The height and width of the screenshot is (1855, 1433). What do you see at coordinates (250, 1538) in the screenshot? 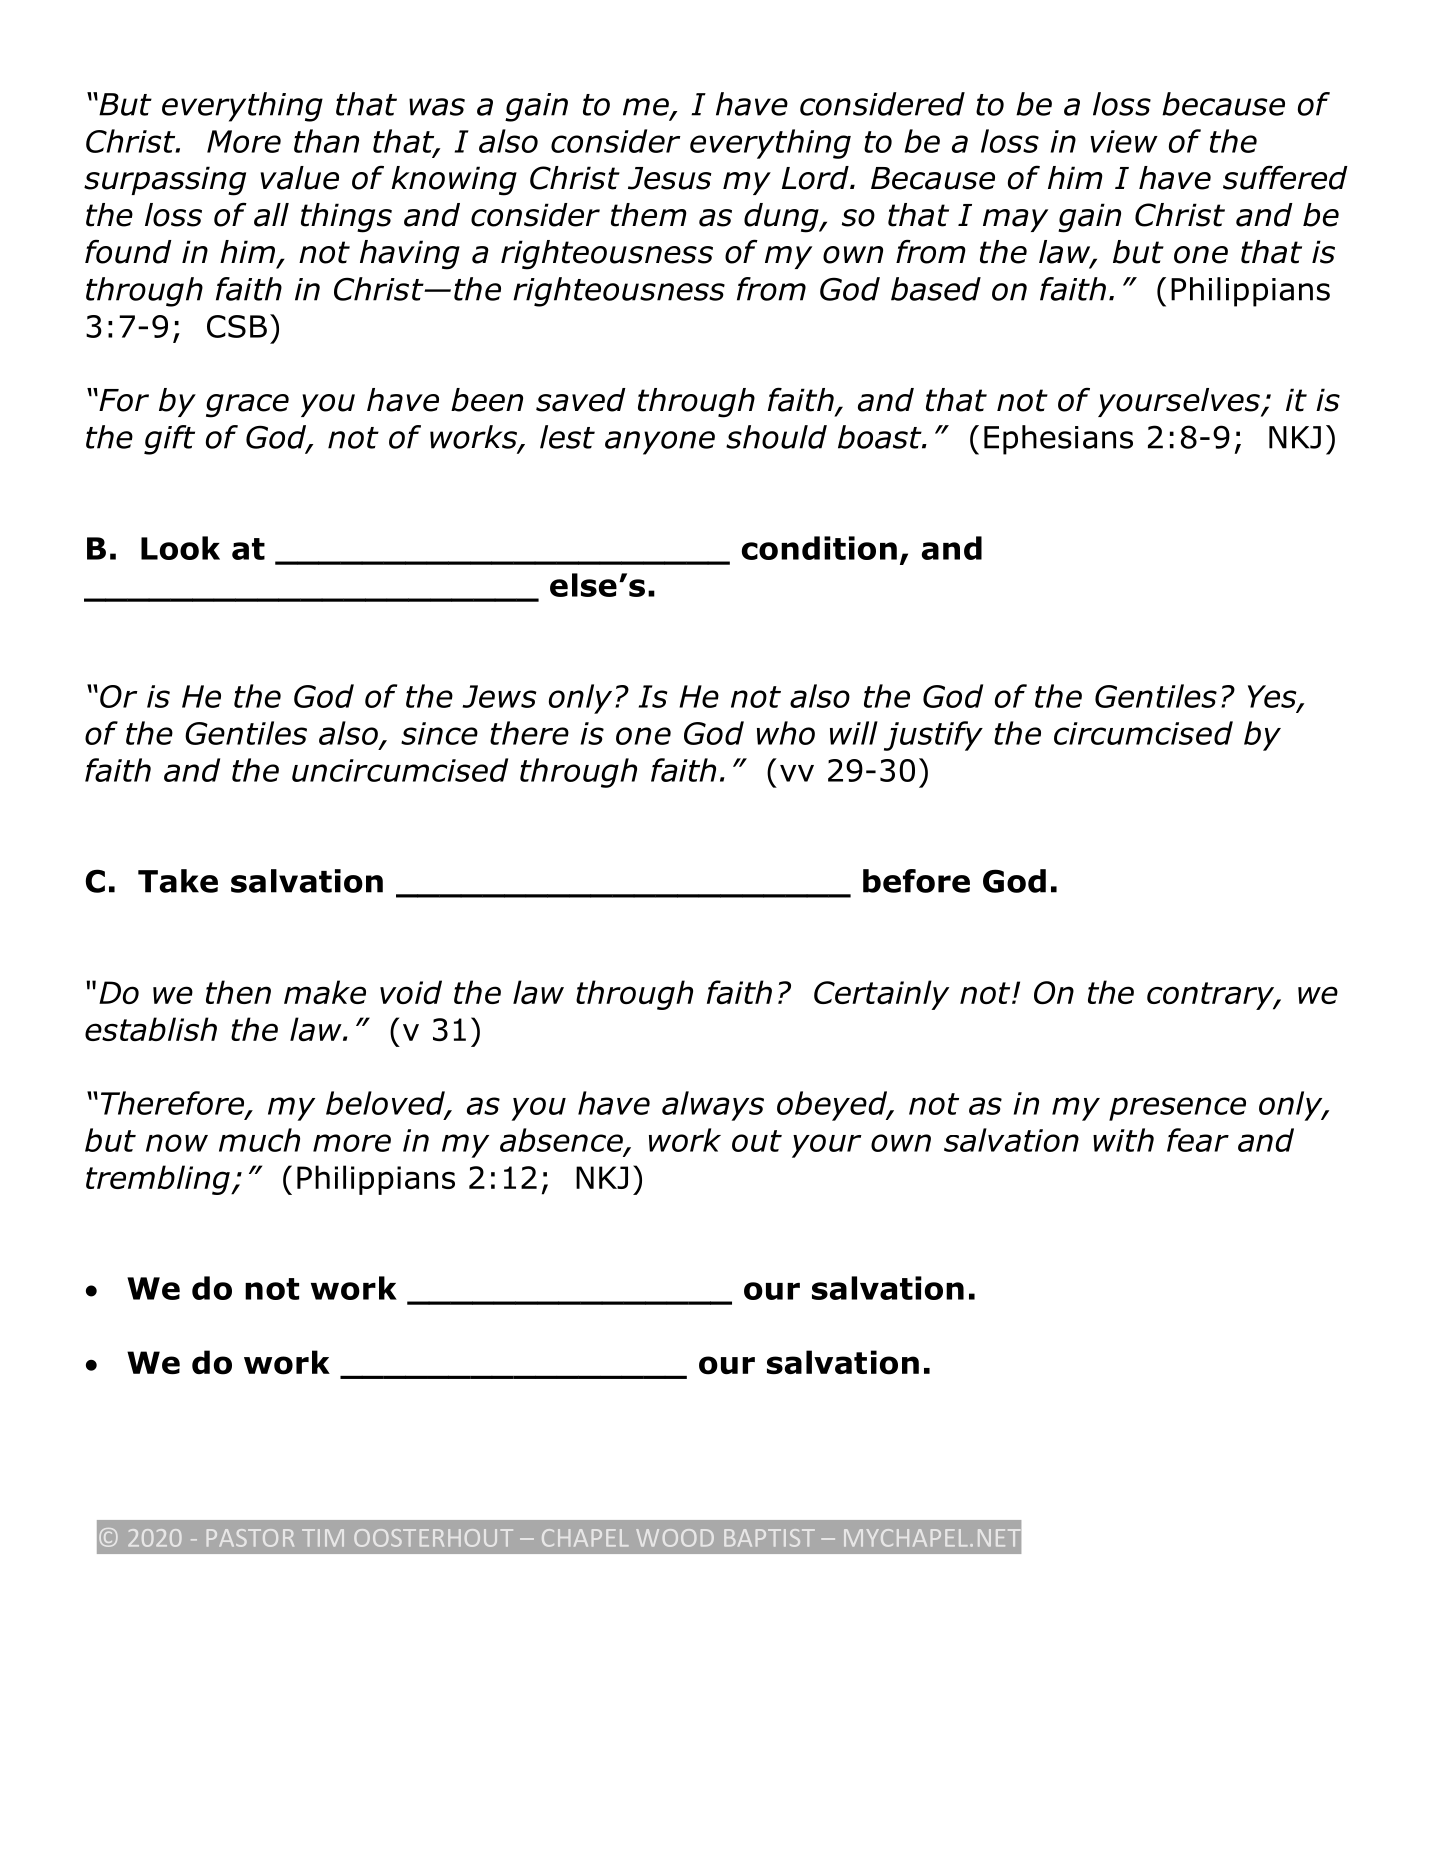
I see `PASTOR` at bounding box center [250, 1538].
